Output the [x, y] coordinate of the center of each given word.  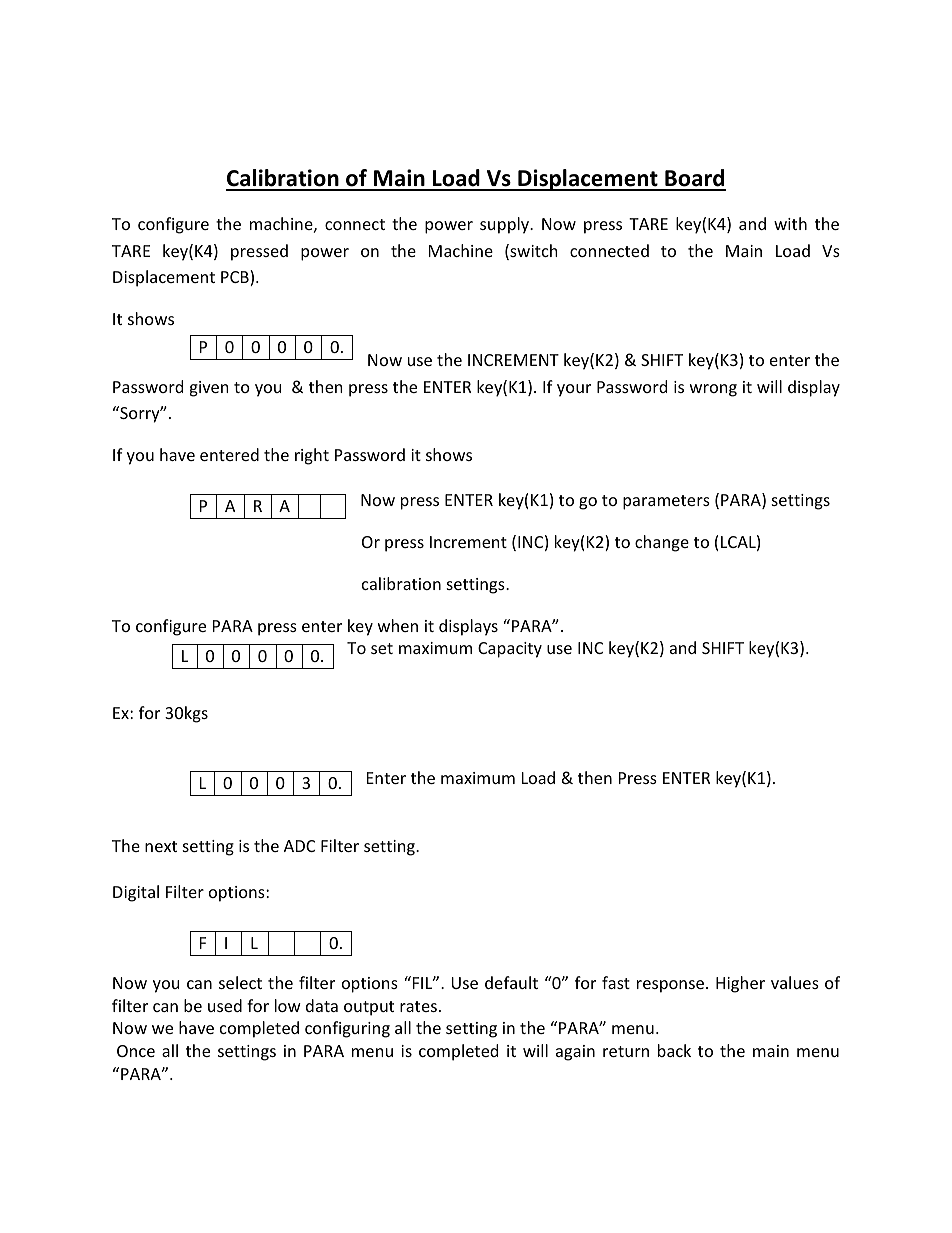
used [225, 1005]
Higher [740, 984]
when [398, 625]
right [312, 456]
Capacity [510, 650]
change [662, 543]
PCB [236, 278]
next [161, 846]
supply [506, 225]
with [790, 223]
